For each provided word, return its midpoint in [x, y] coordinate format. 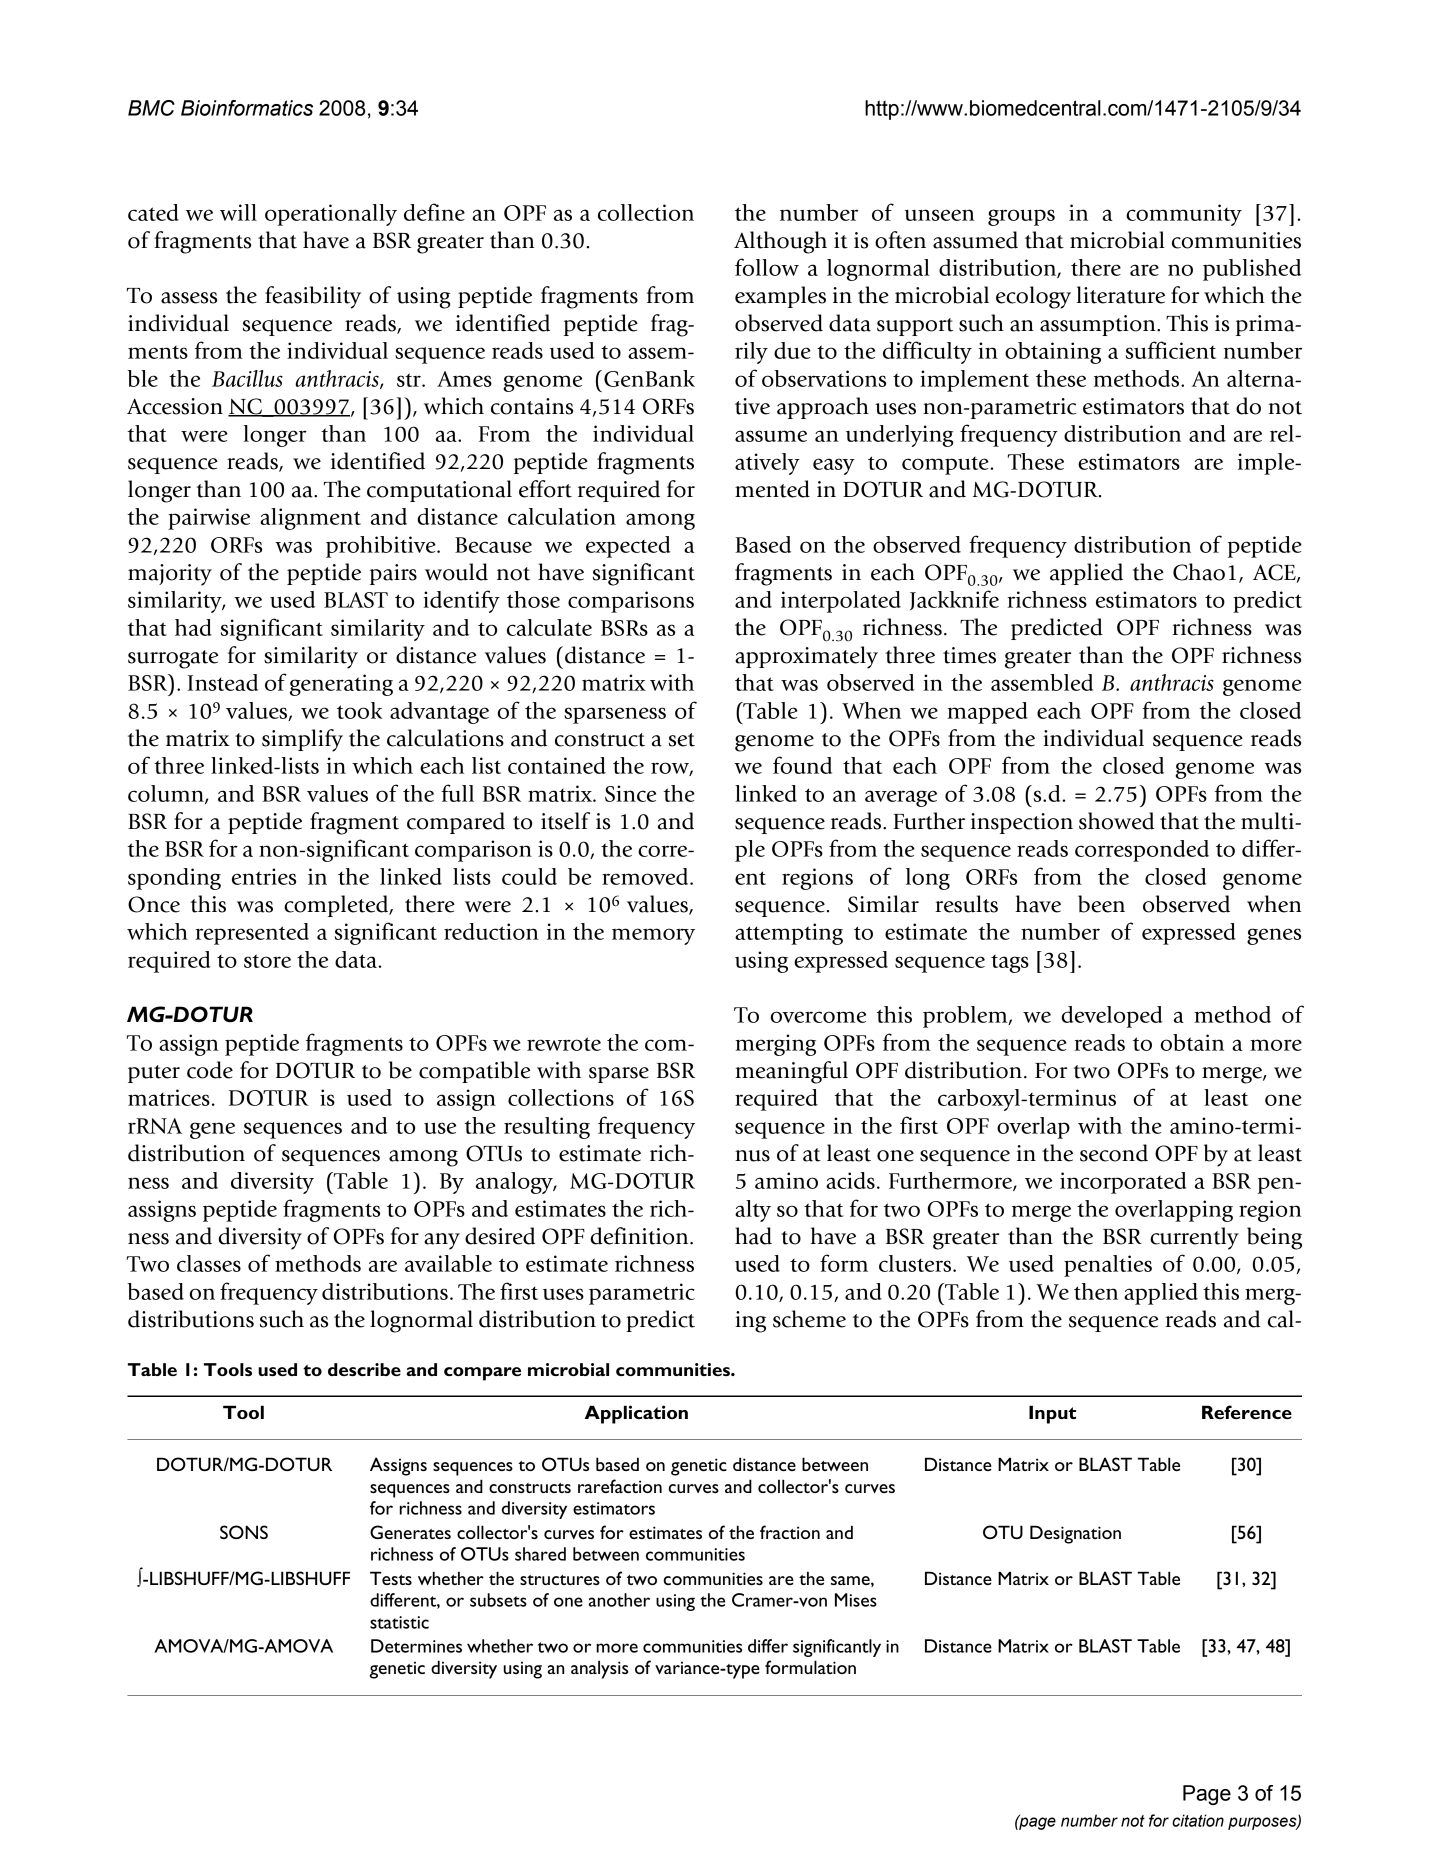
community [1184, 215]
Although [780, 242]
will [238, 212]
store [267, 961]
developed [1111, 1017]
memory [653, 936]
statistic [399, 1622]
